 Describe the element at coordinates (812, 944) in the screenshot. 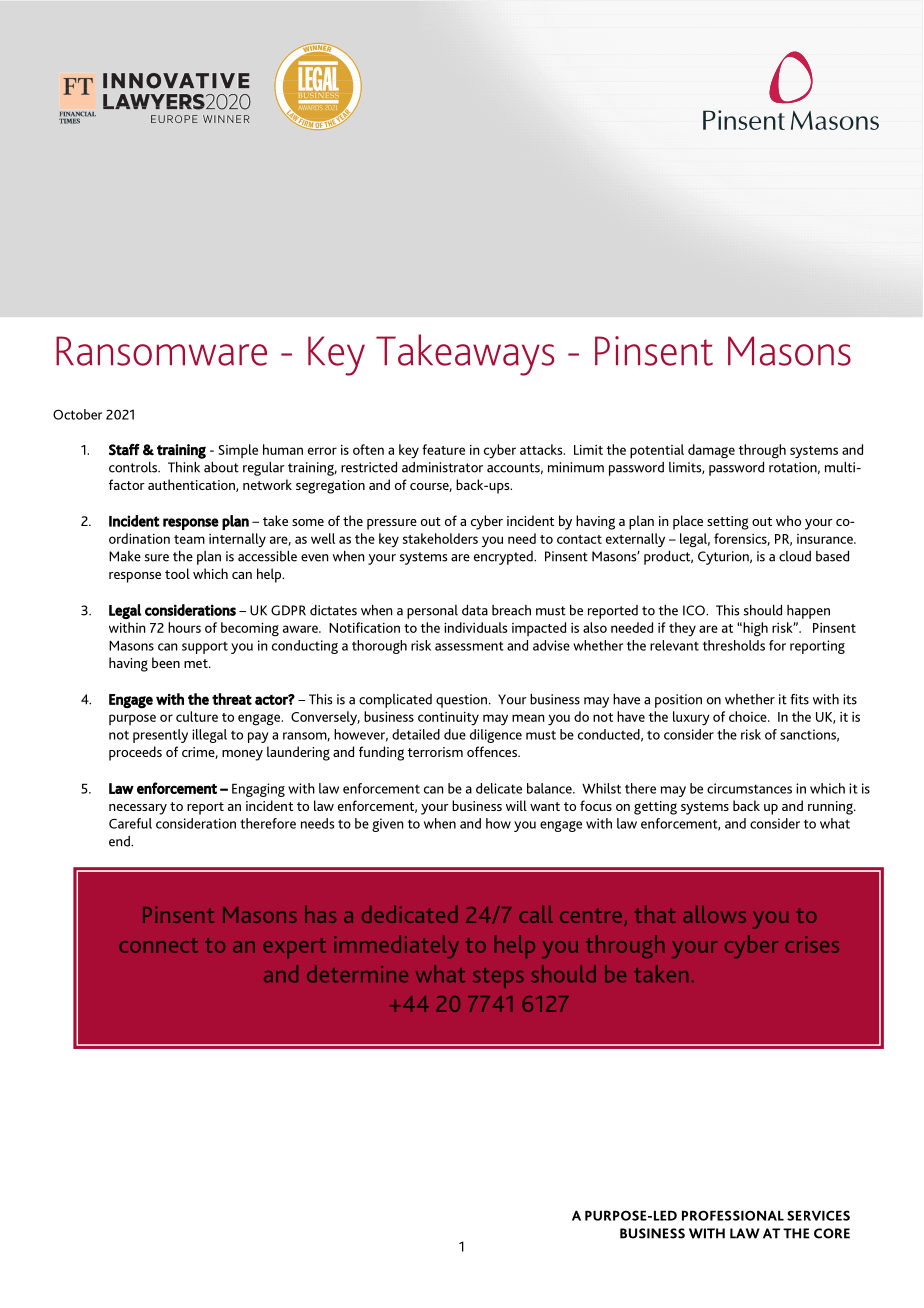

I see `crises` at that location.
